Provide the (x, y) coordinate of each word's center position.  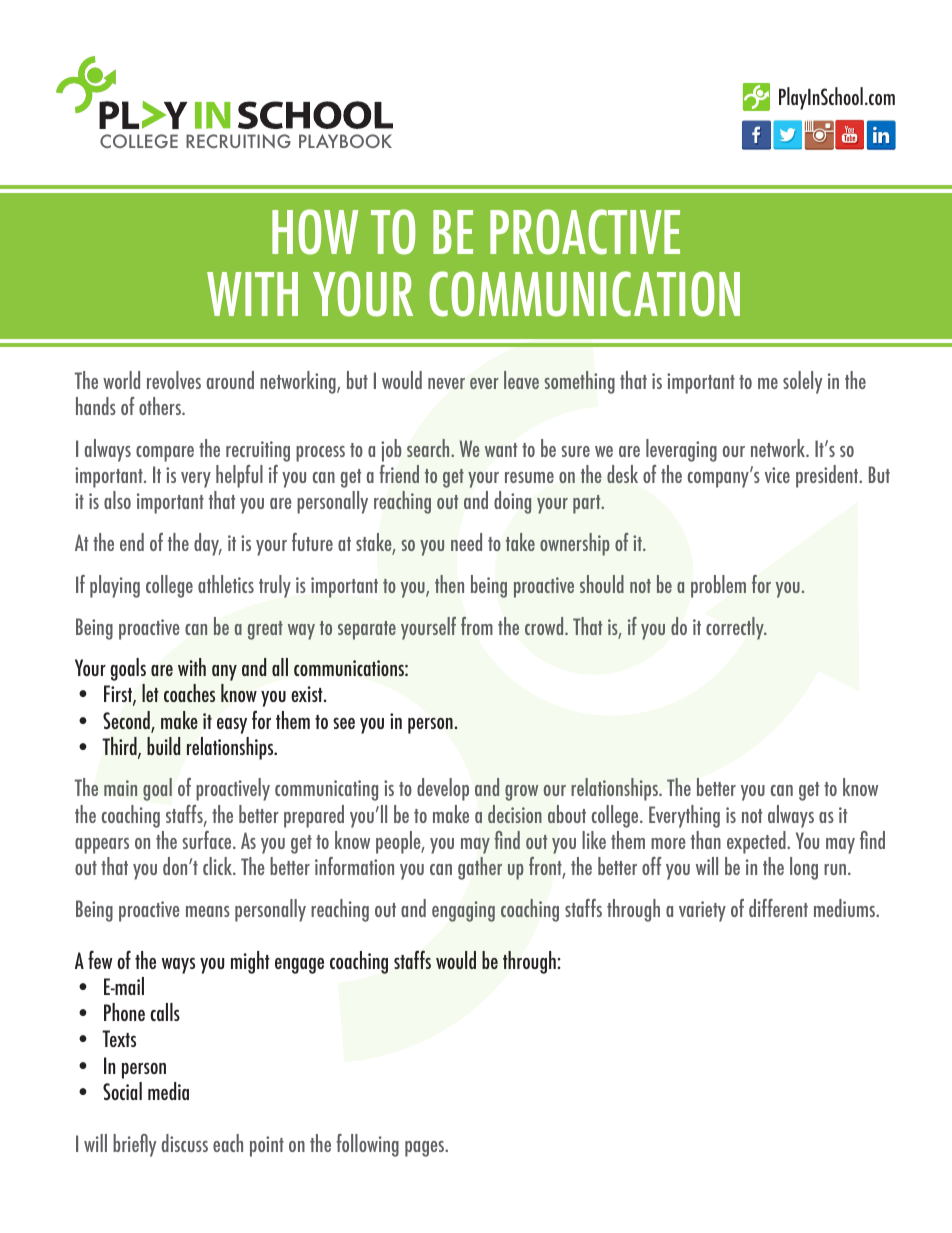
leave (521, 380)
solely (802, 382)
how (315, 232)
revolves (174, 380)
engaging (463, 911)
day (208, 544)
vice (777, 475)
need (466, 542)
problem (718, 586)
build (163, 746)
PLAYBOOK (345, 141)
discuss (185, 1143)
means (208, 911)
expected (757, 842)
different (778, 908)
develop (443, 789)
